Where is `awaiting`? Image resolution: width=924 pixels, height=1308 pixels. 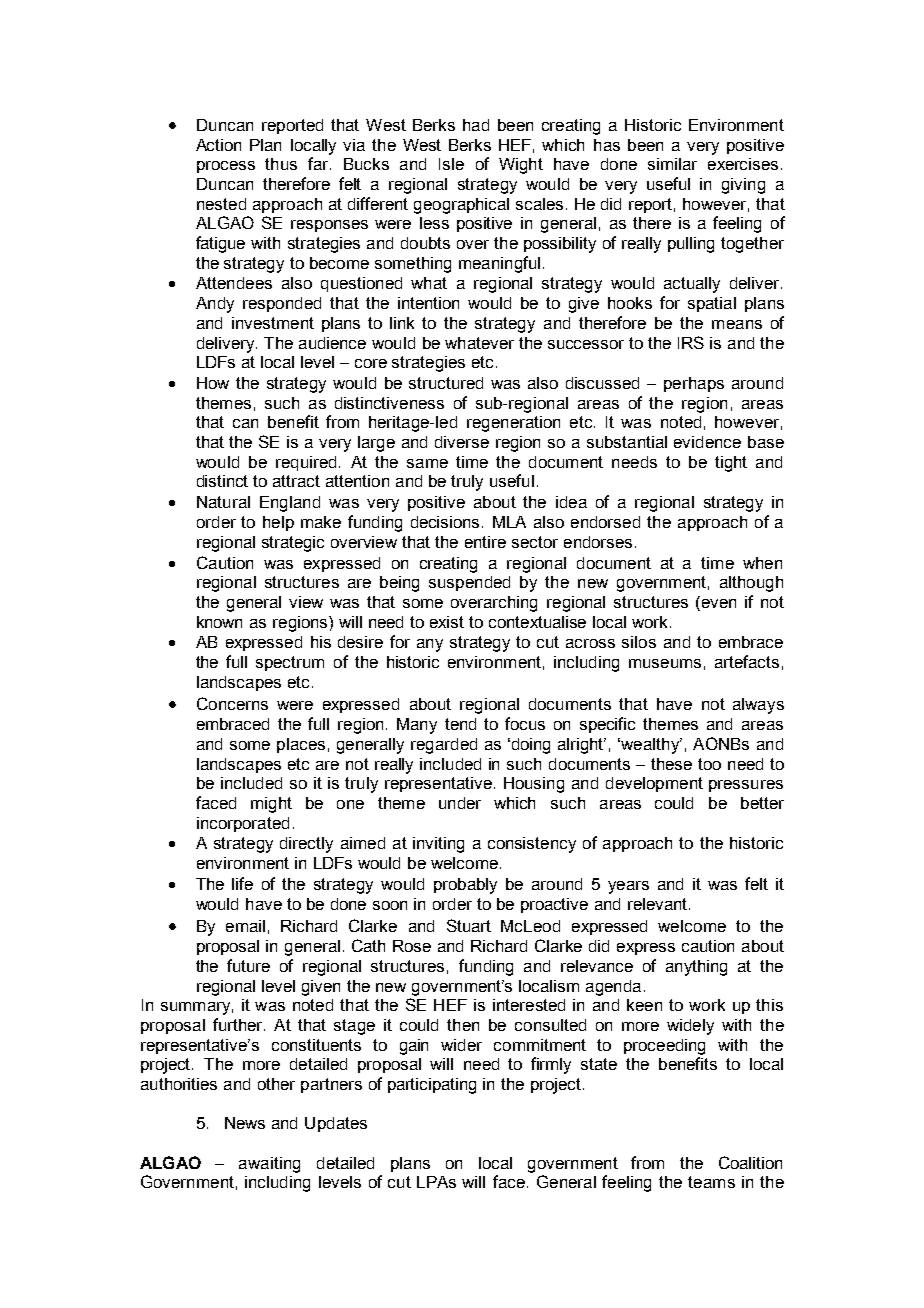
awaiting is located at coordinates (269, 1165).
